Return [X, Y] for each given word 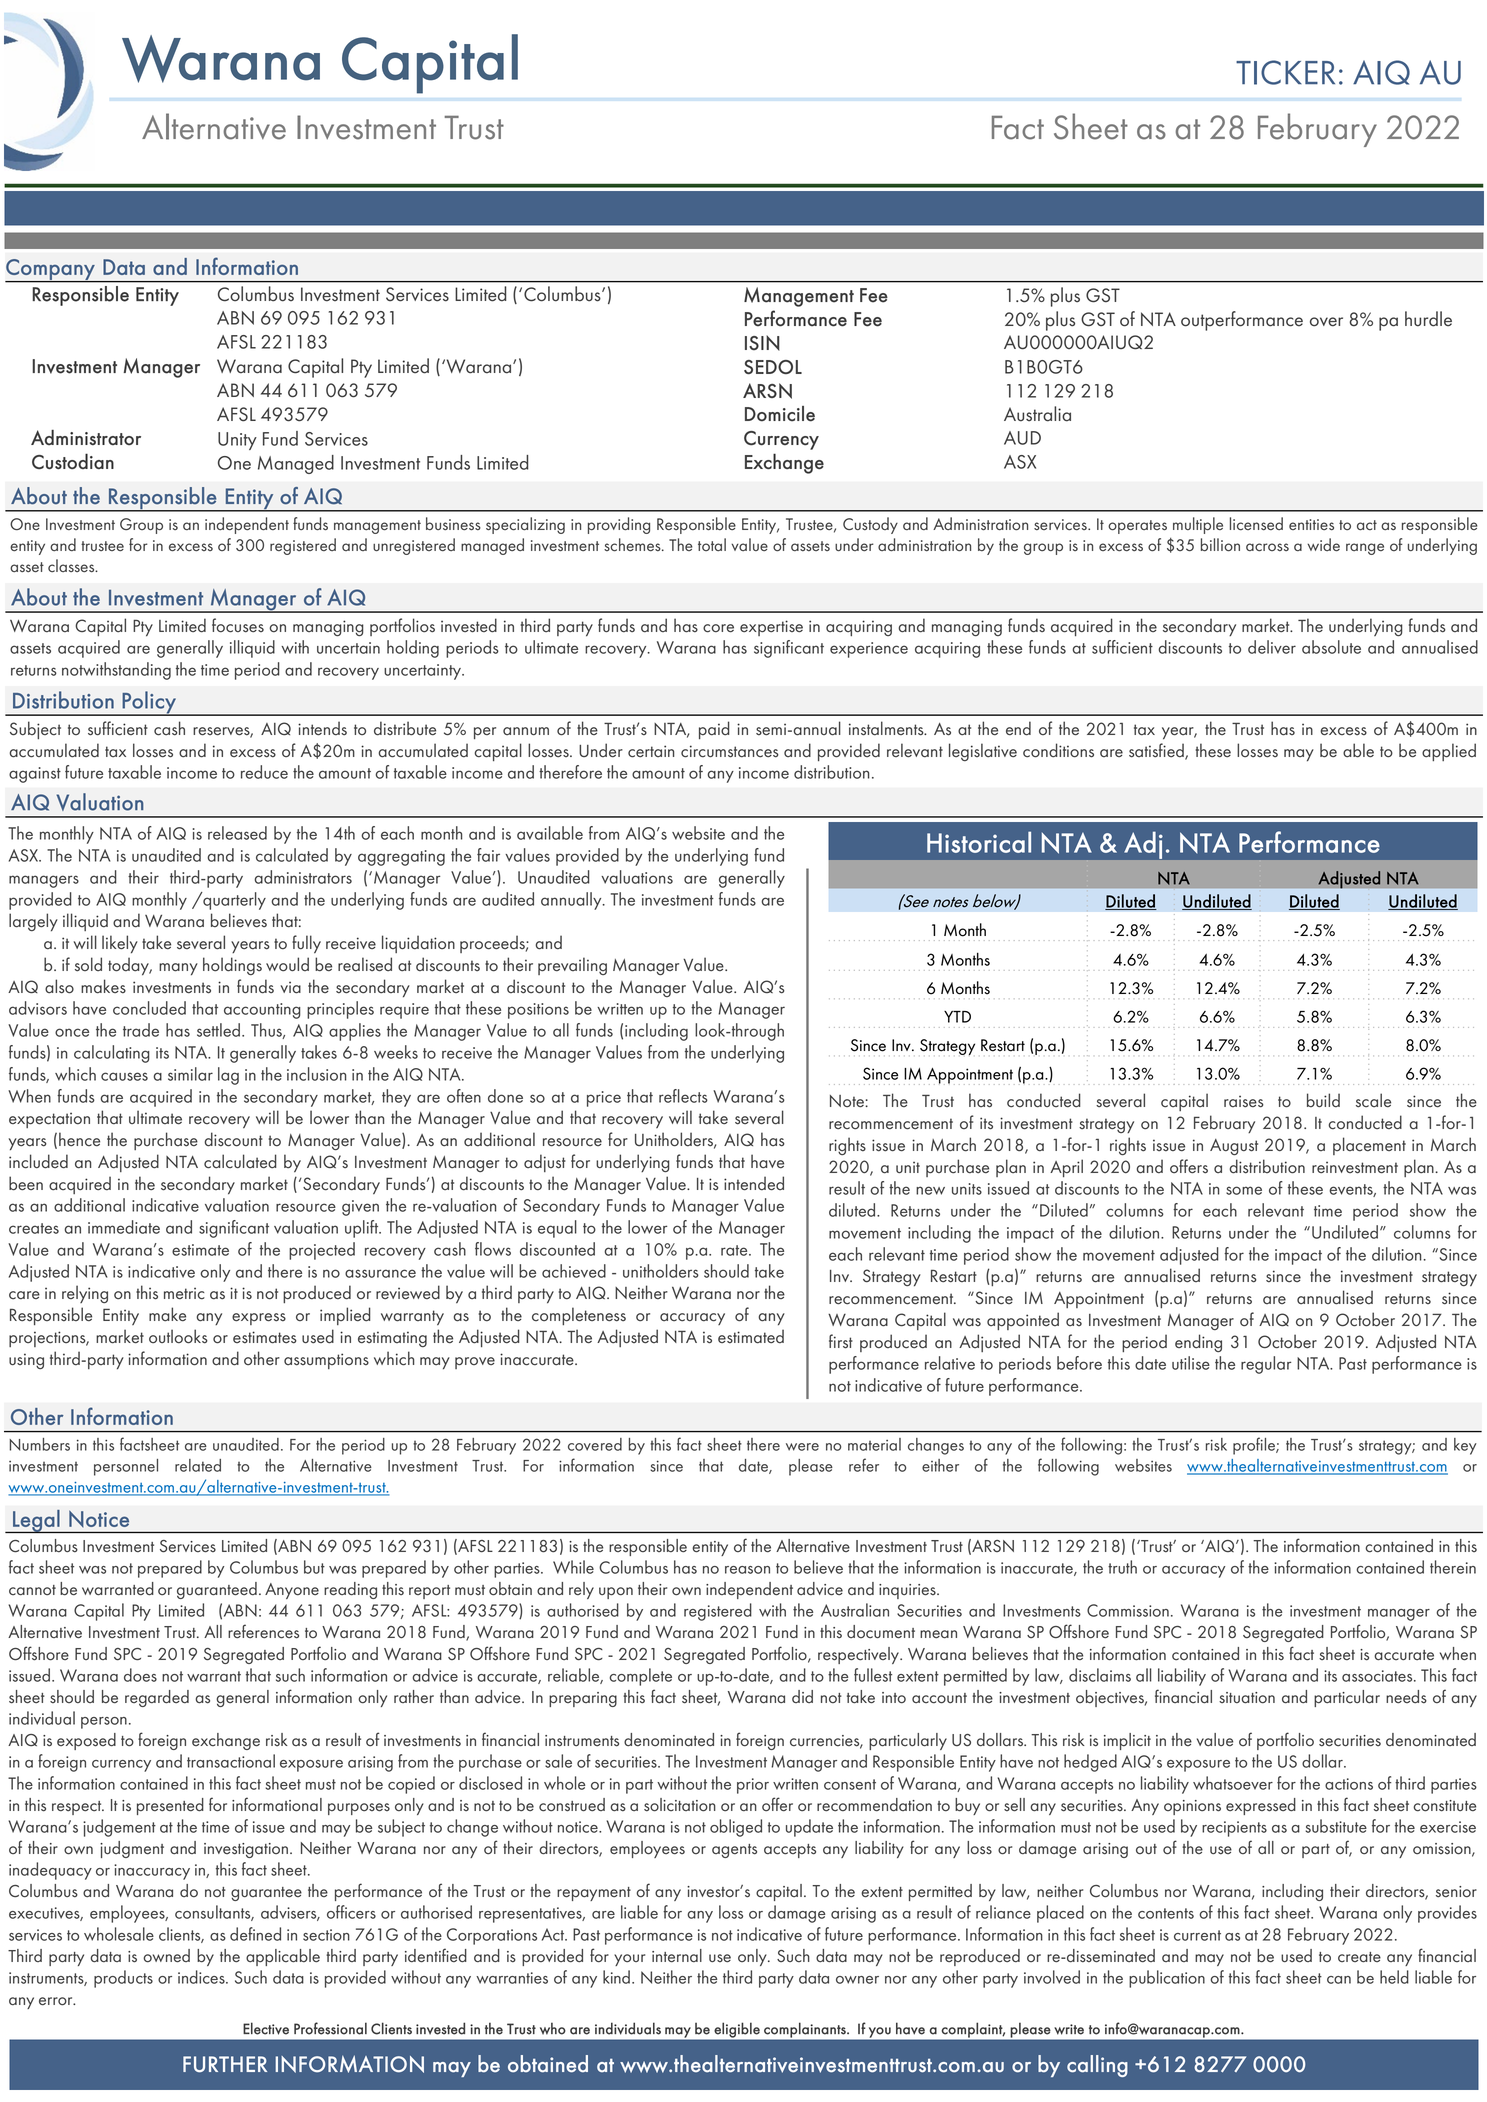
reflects [683, 1096]
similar [190, 1074]
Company [51, 270]
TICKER [1285, 72]
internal [677, 1956]
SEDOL [773, 367]
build [1323, 1100]
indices [202, 1977]
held [1394, 1977]
